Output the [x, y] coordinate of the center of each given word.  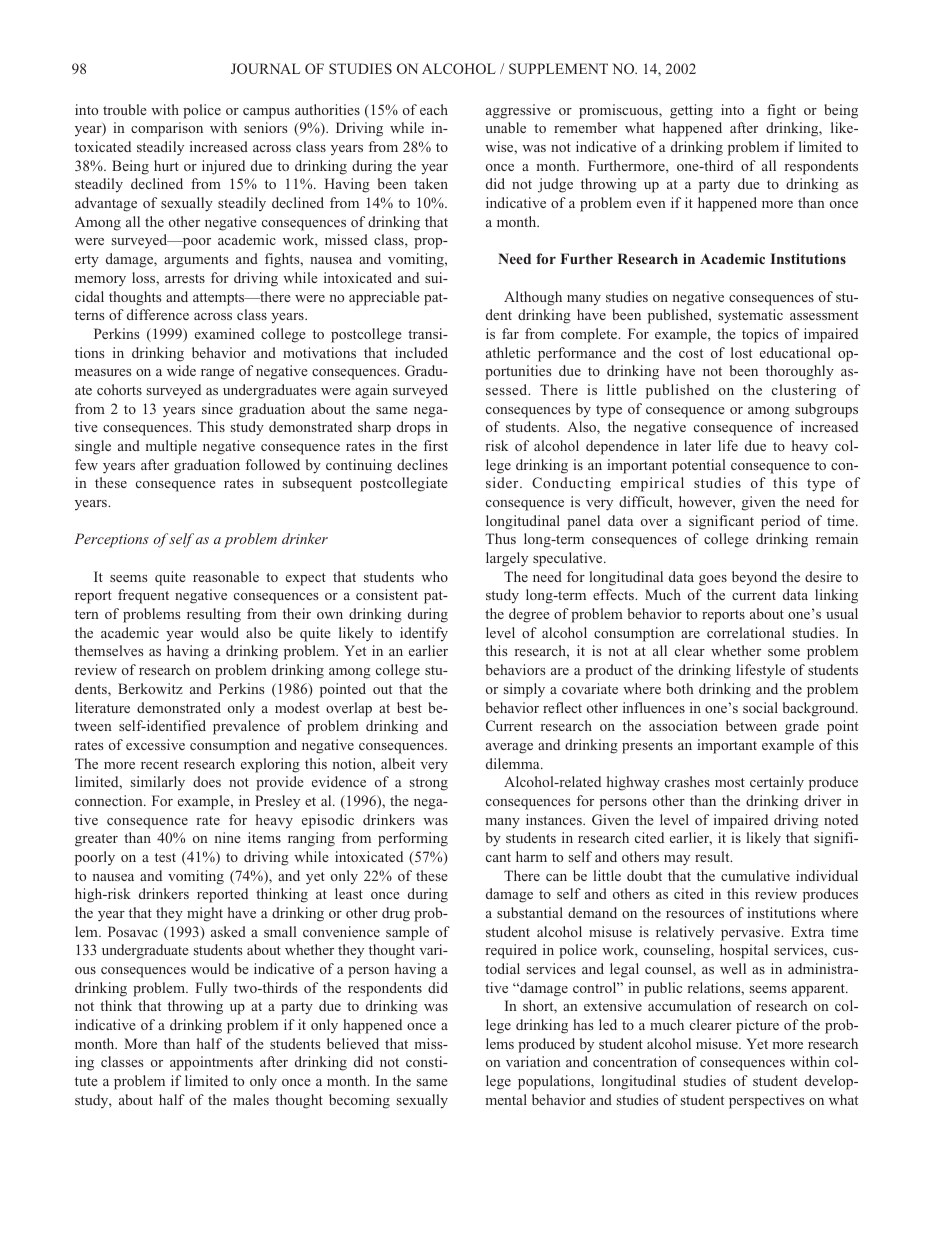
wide [181, 370]
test [165, 857]
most [730, 782]
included [421, 352]
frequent [143, 596]
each [434, 109]
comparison [167, 129]
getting [691, 111]
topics [760, 335]
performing [413, 839]
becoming [359, 1101]
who [434, 576]
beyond [754, 578]
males [251, 1099]
